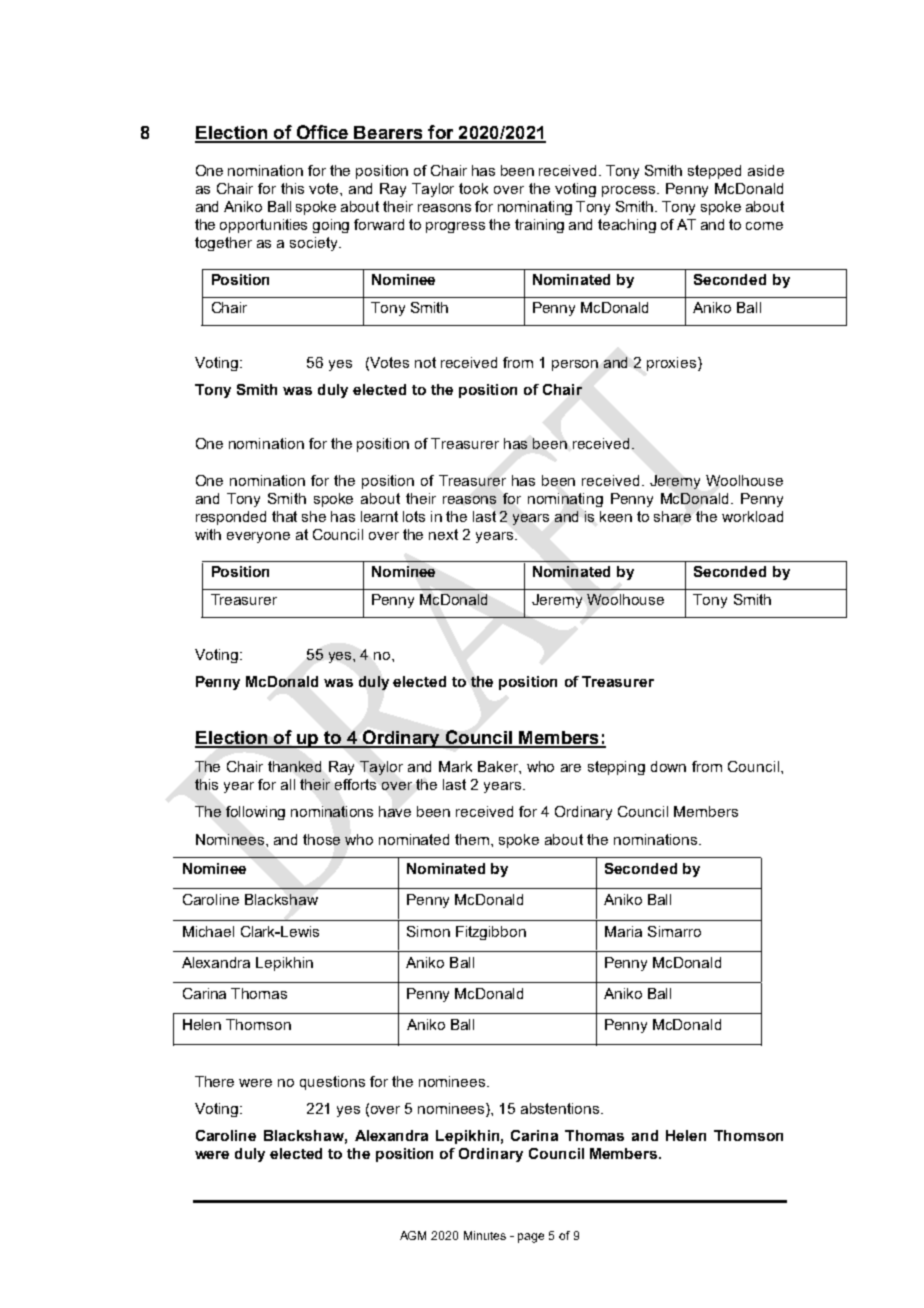 This image has height=1308, width=924. What do you see at coordinates (322, 133) in the image?
I see `Office` at bounding box center [322, 133].
